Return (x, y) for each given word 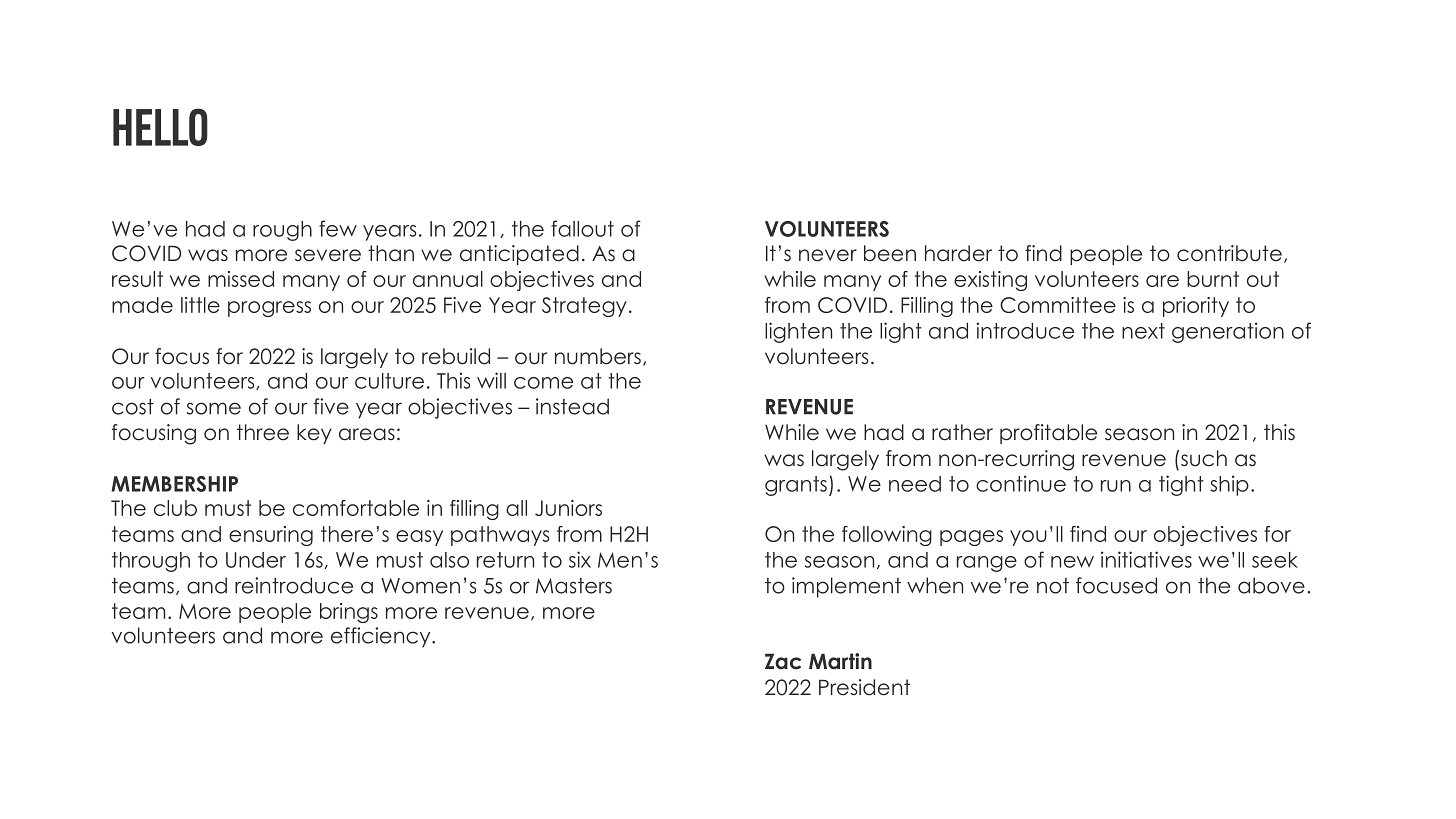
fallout (582, 228)
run (1116, 486)
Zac (783, 661)
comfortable (356, 508)
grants (796, 486)
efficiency (382, 637)
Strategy (584, 307)
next (1143, 331)
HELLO (160, 127)
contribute (1229, 253)
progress (269, 309)
